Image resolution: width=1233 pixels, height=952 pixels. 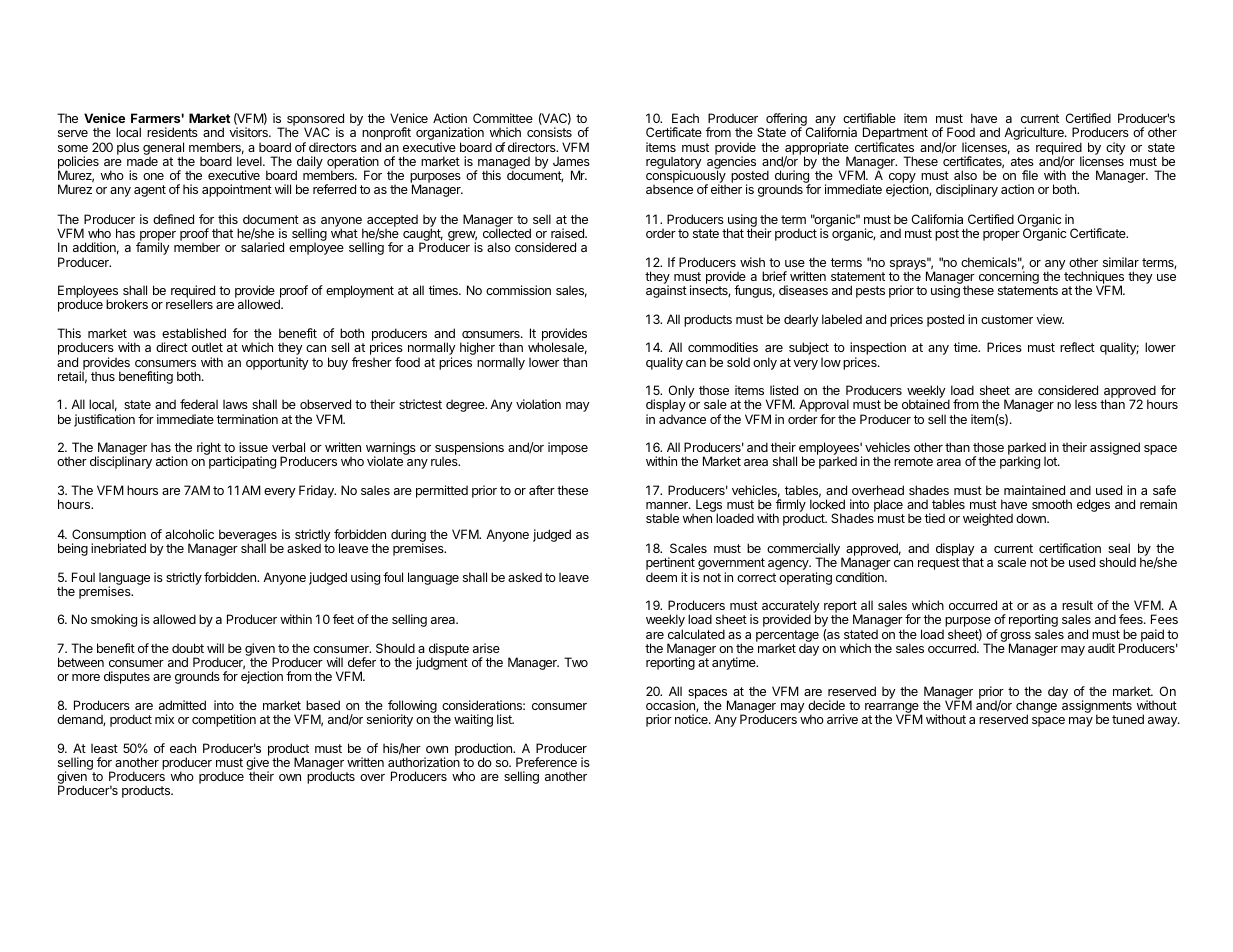 I want to click on right, so click(x=209, y=448).
